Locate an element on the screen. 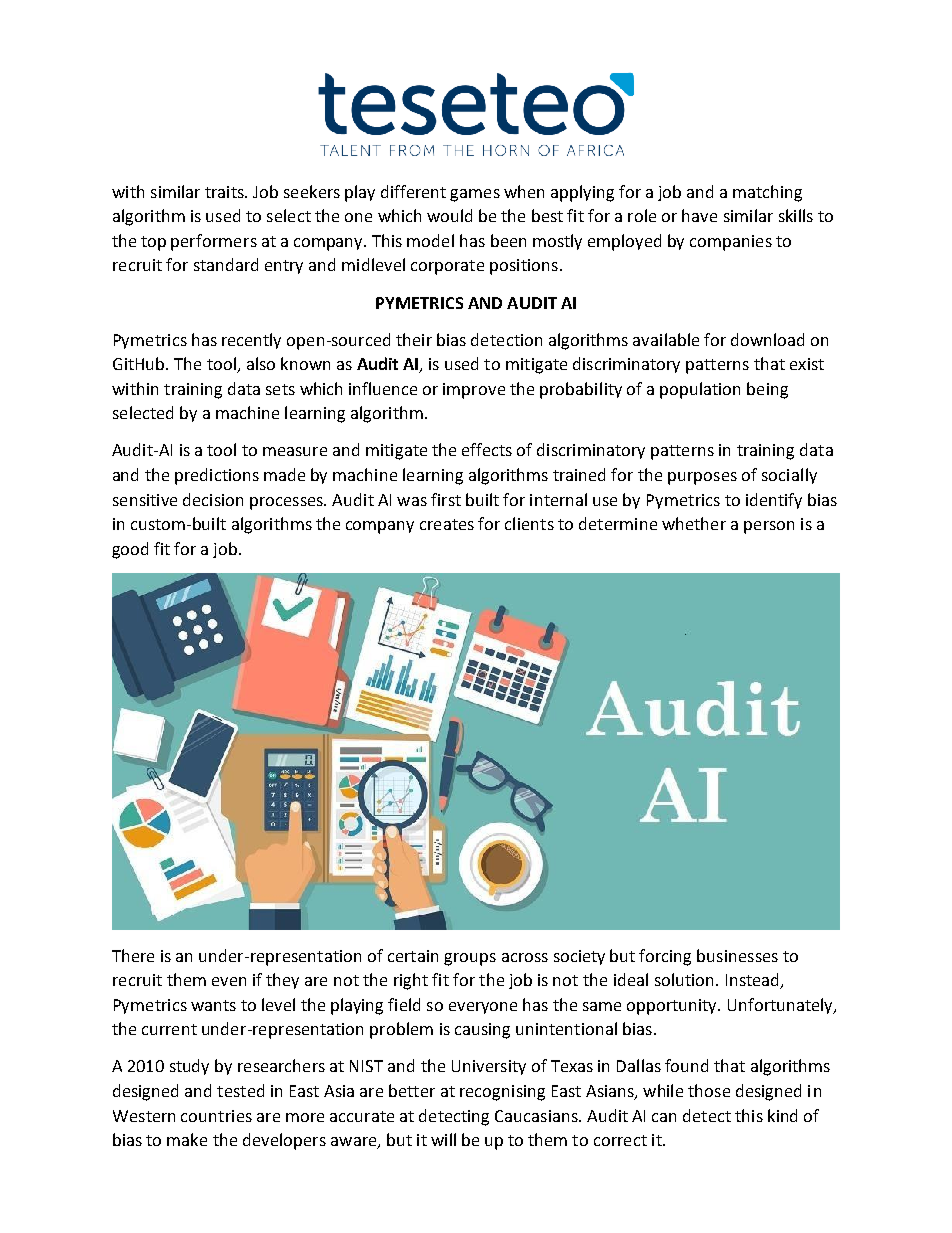 Image resolution: width=952 pixels, height=1233 pixels. have is located at coordinates (699, 215).
